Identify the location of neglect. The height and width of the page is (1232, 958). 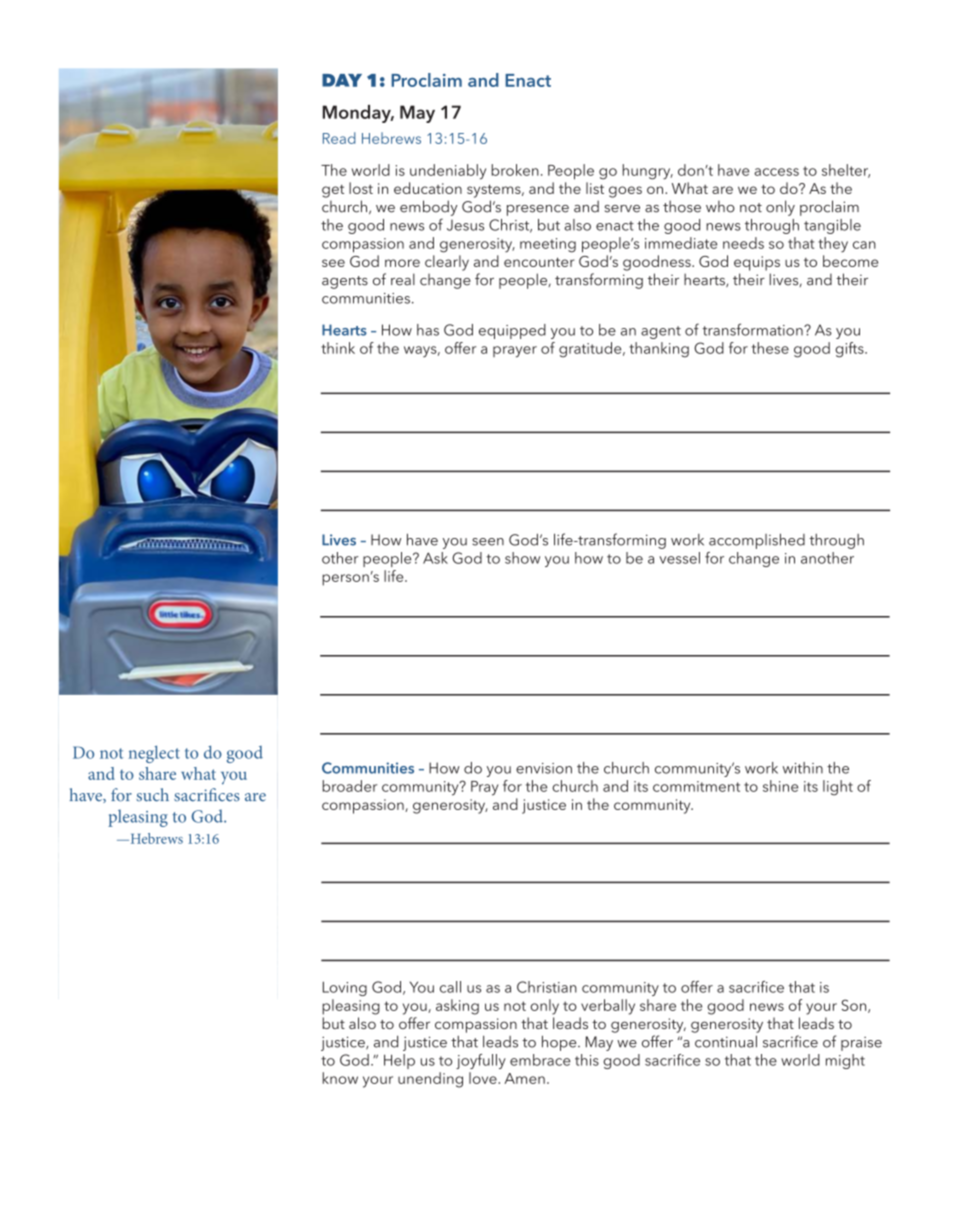
(154, 754).
